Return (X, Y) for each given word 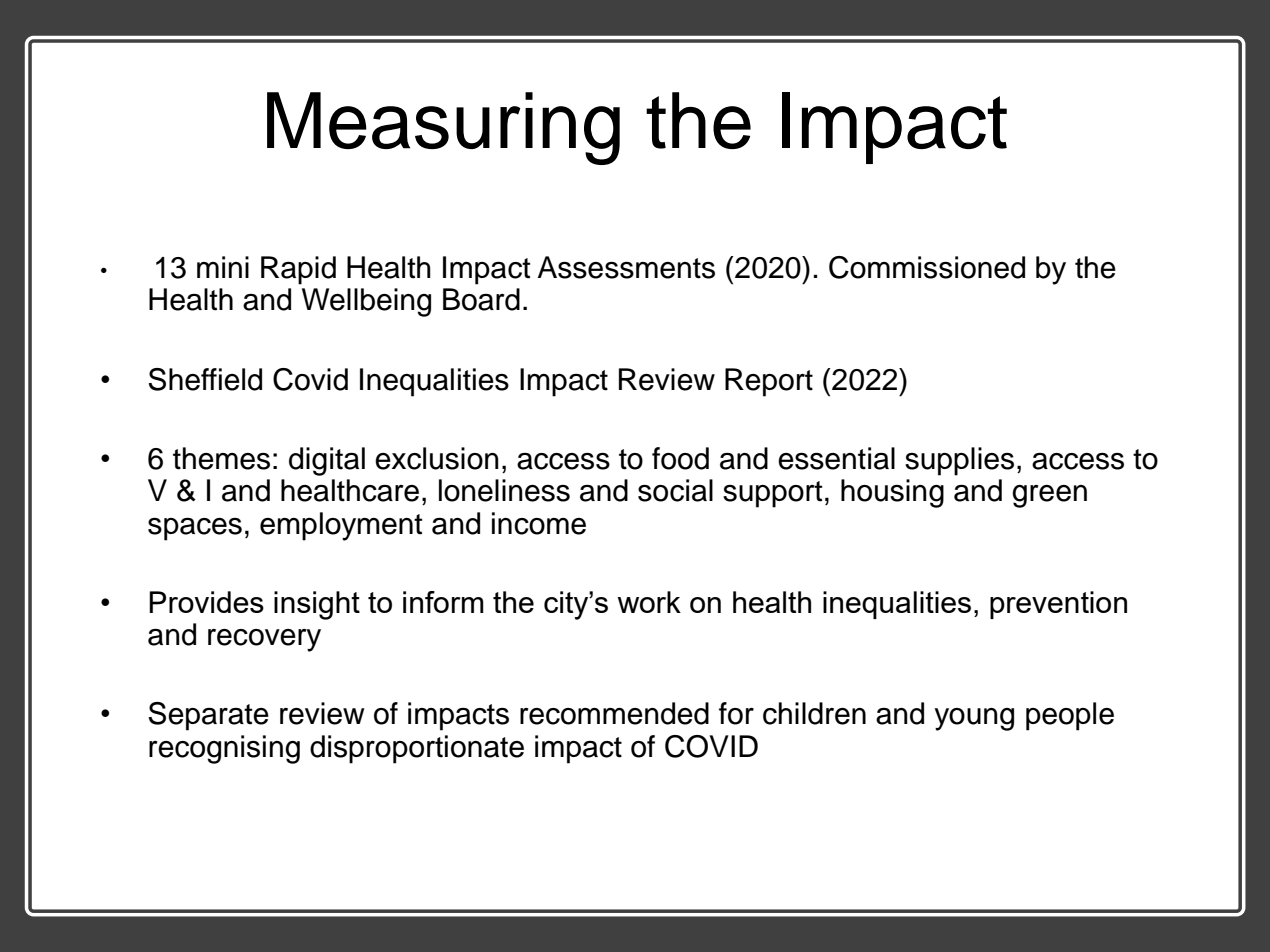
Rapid (298, 270)
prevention (1058, 605)
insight (317, 605)
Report (769, 382)
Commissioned (927, 267)
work (649, 602)
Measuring (443, 128)
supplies (959, 461)
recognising (224, 749)
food (680, 458)
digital (327, 461)
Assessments (626, 267)
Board (481, 299)
